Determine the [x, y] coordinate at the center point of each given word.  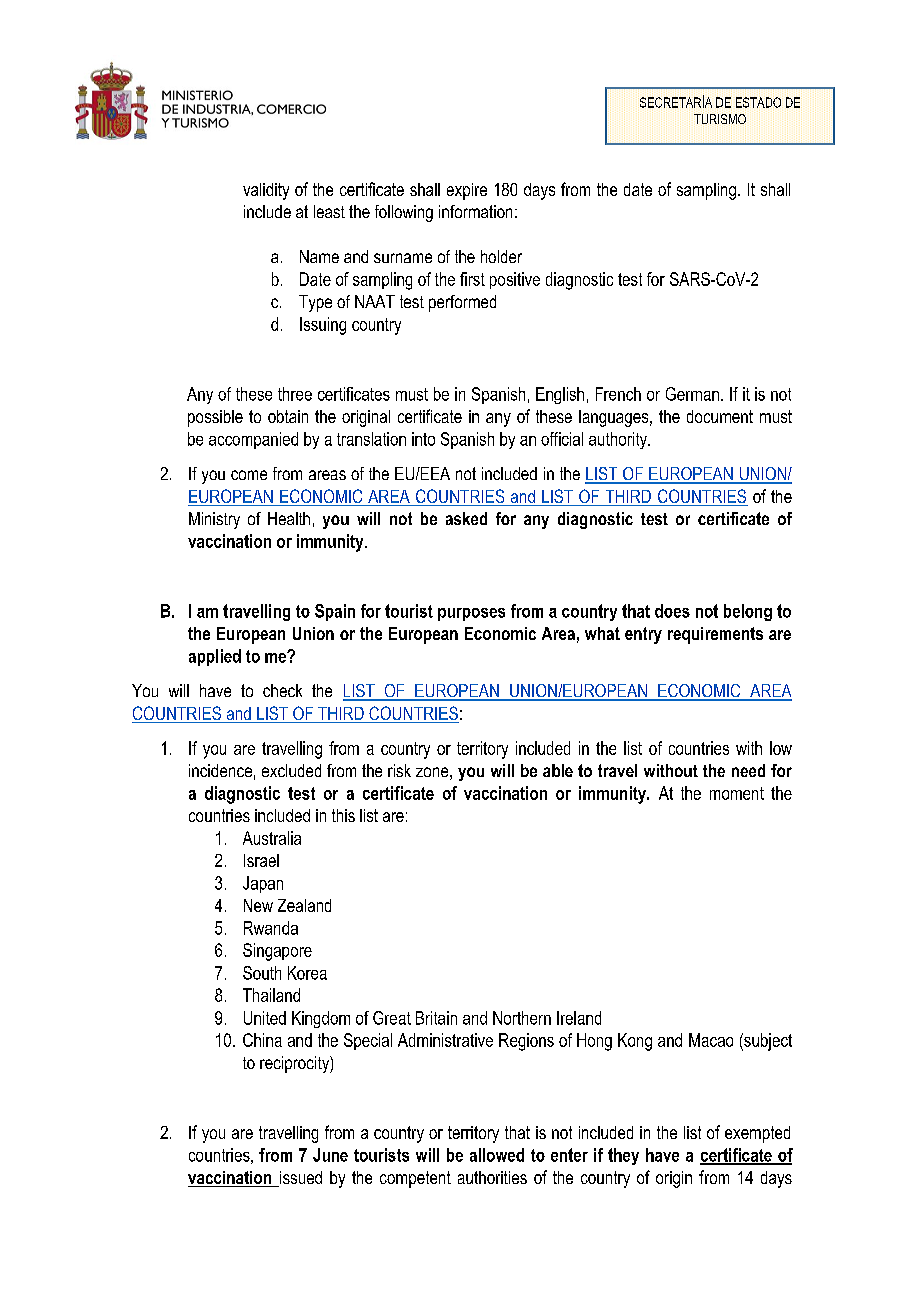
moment [737, 793]
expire [467, 191]
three [295, 394]
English [560, 395]
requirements [715, 635]
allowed [497, 1155]
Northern [522, 1018]
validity [266, 191]
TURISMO [720, 119]
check [282, 690]
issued [300, 1179]
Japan [263, 884]
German [692, 394]
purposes [471, 614]
